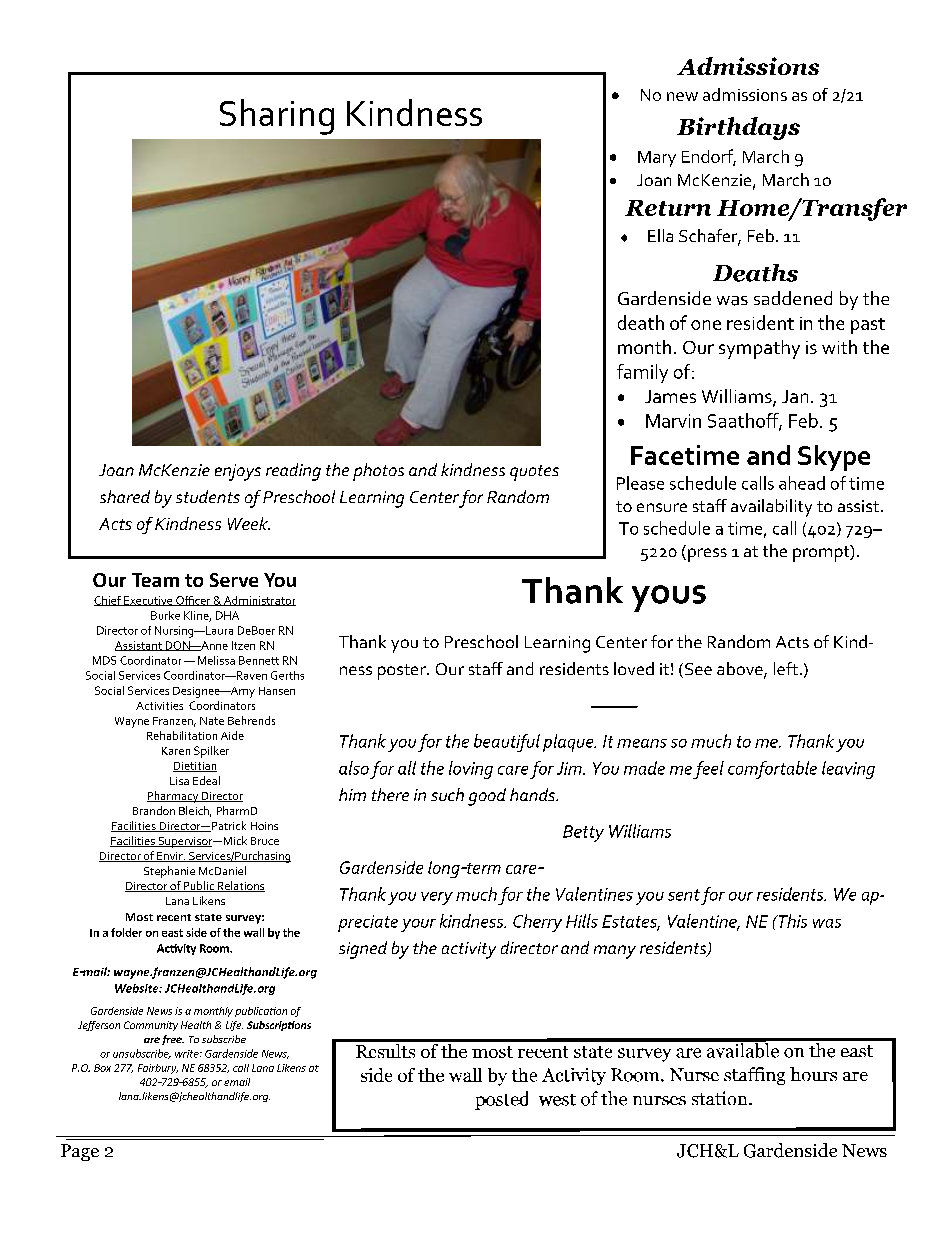 Image resolution: width=952 pixels, height=1233 pixels. What do you see at coordinates (738, 128) in the page?
I see `Birthdays` at bounding box center [738, 128].
